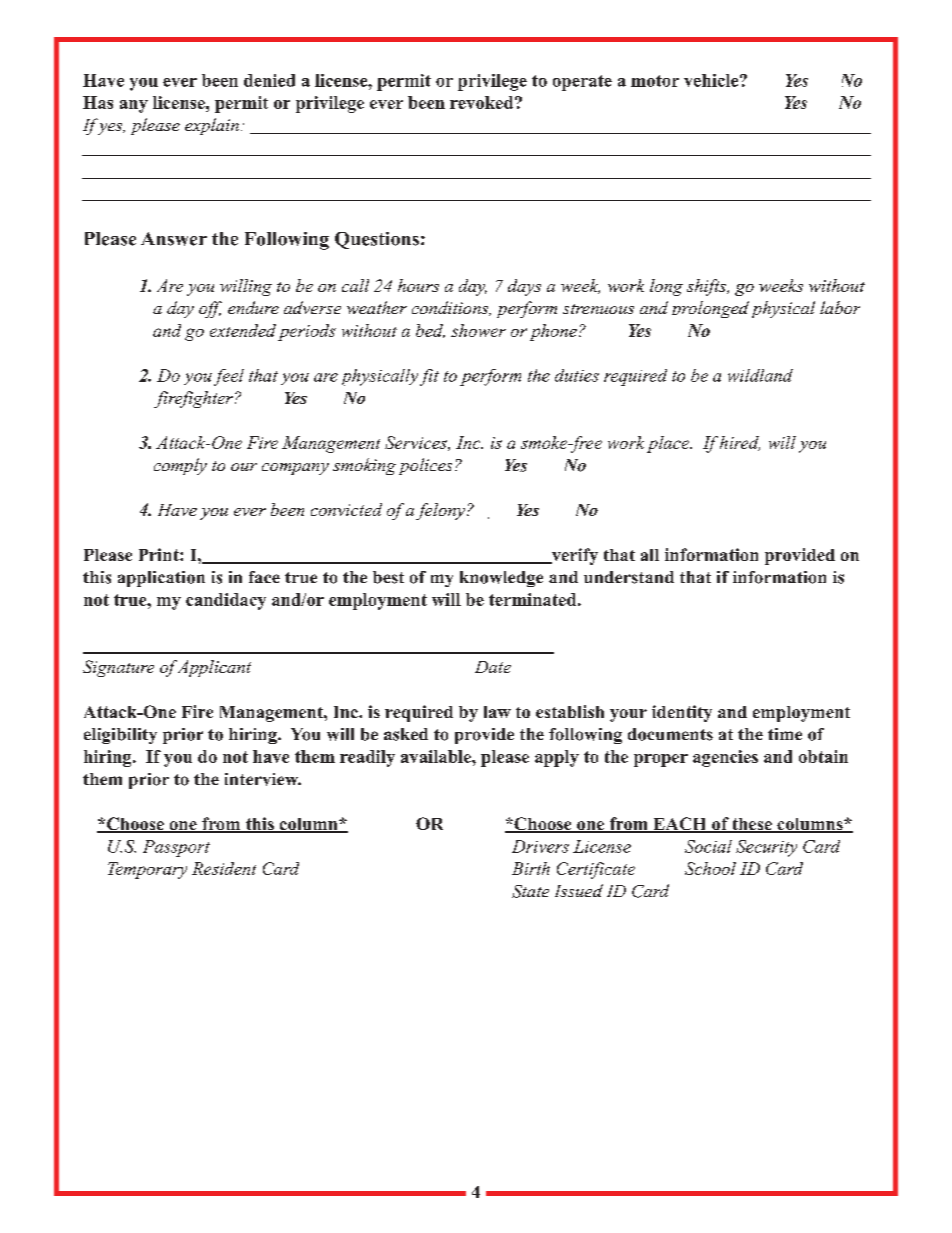  Describe the element at coordinates (582, 83) in the screenshot. I see `operate` at that location.
